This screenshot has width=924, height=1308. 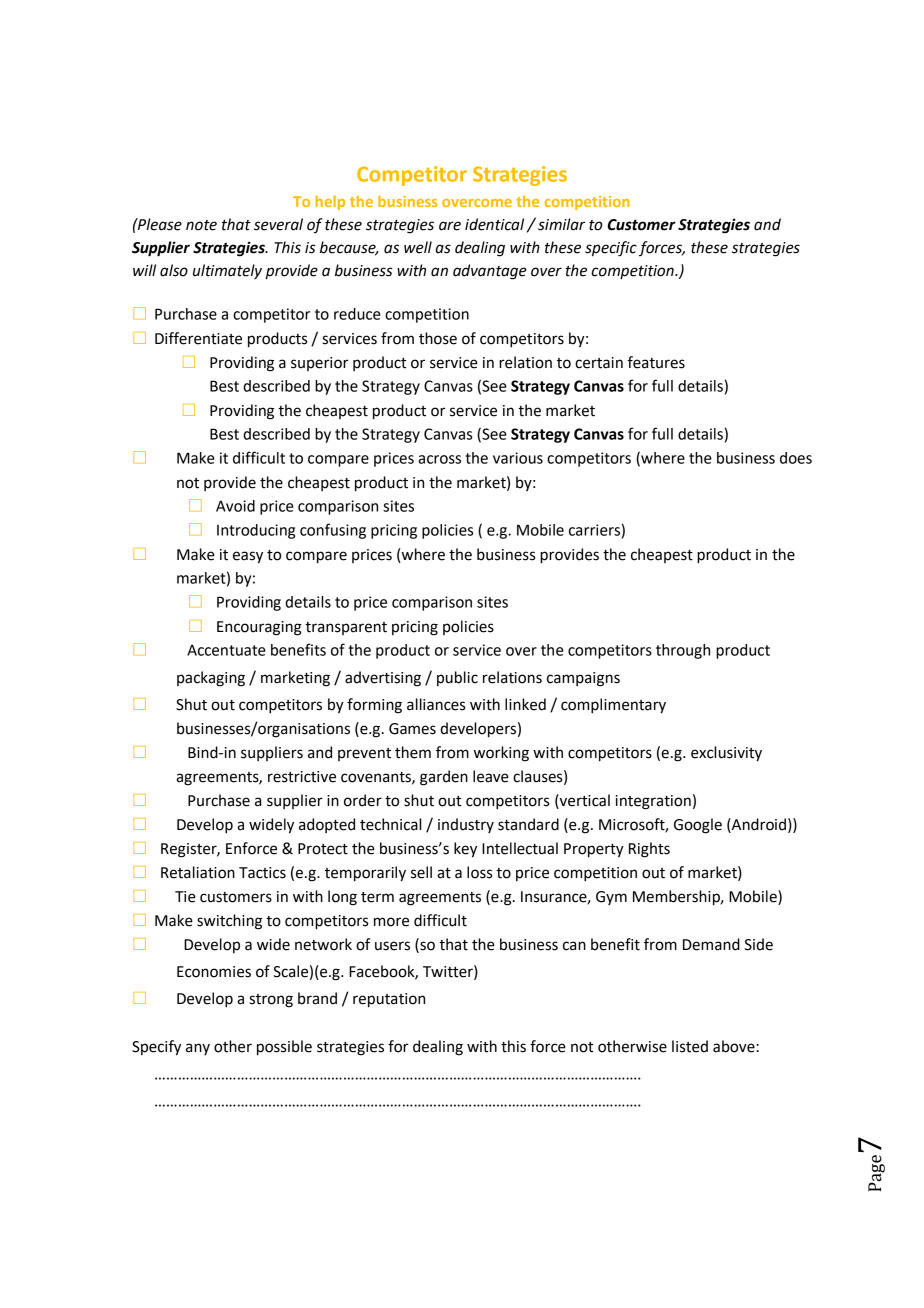 I want to click on Google, so click(x=698, y=826).
